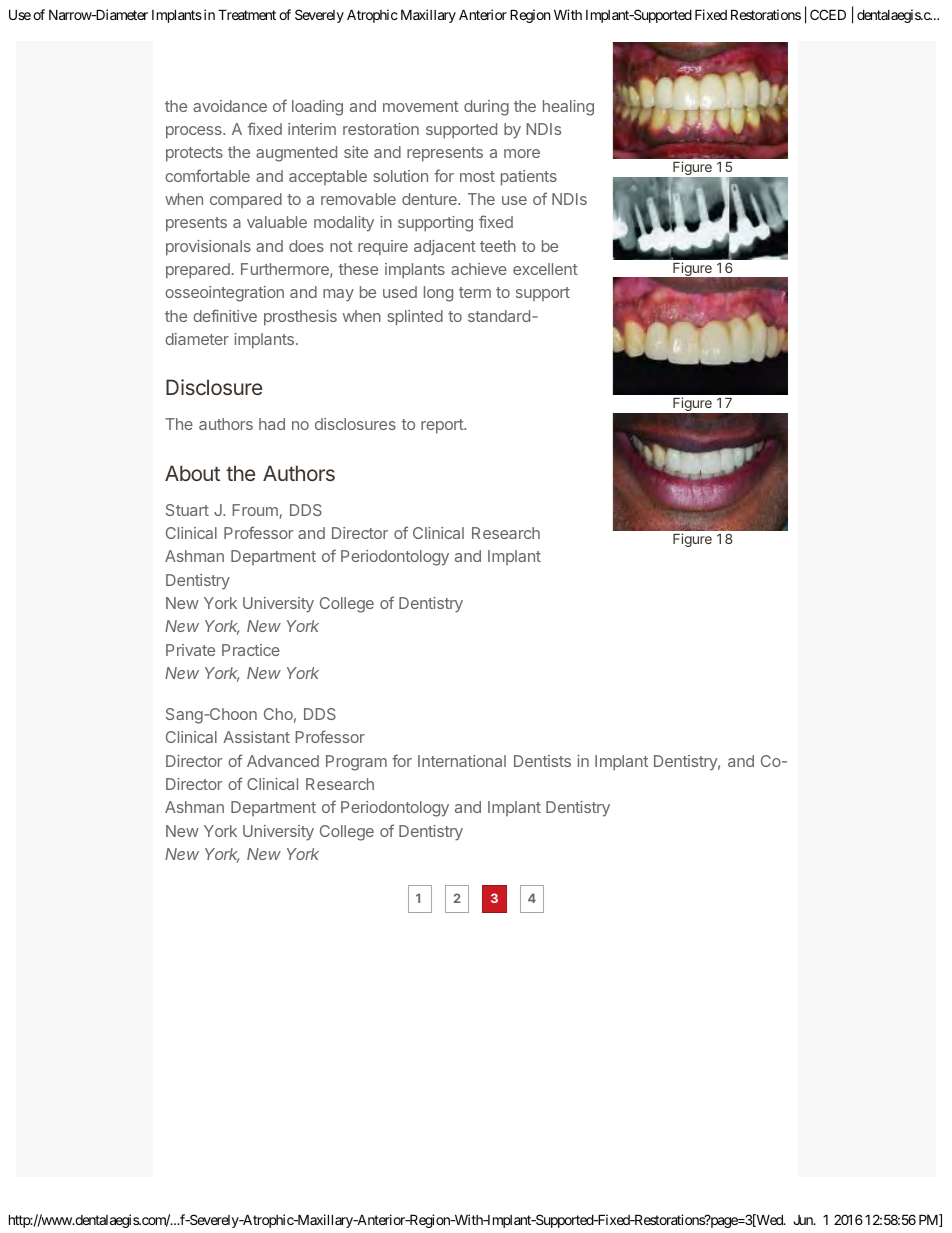 The height and width of the screenshot is (1233, 952). Describe the element at coordinates (247, 14) in the screenshot. I see `Treatment` at that location.
